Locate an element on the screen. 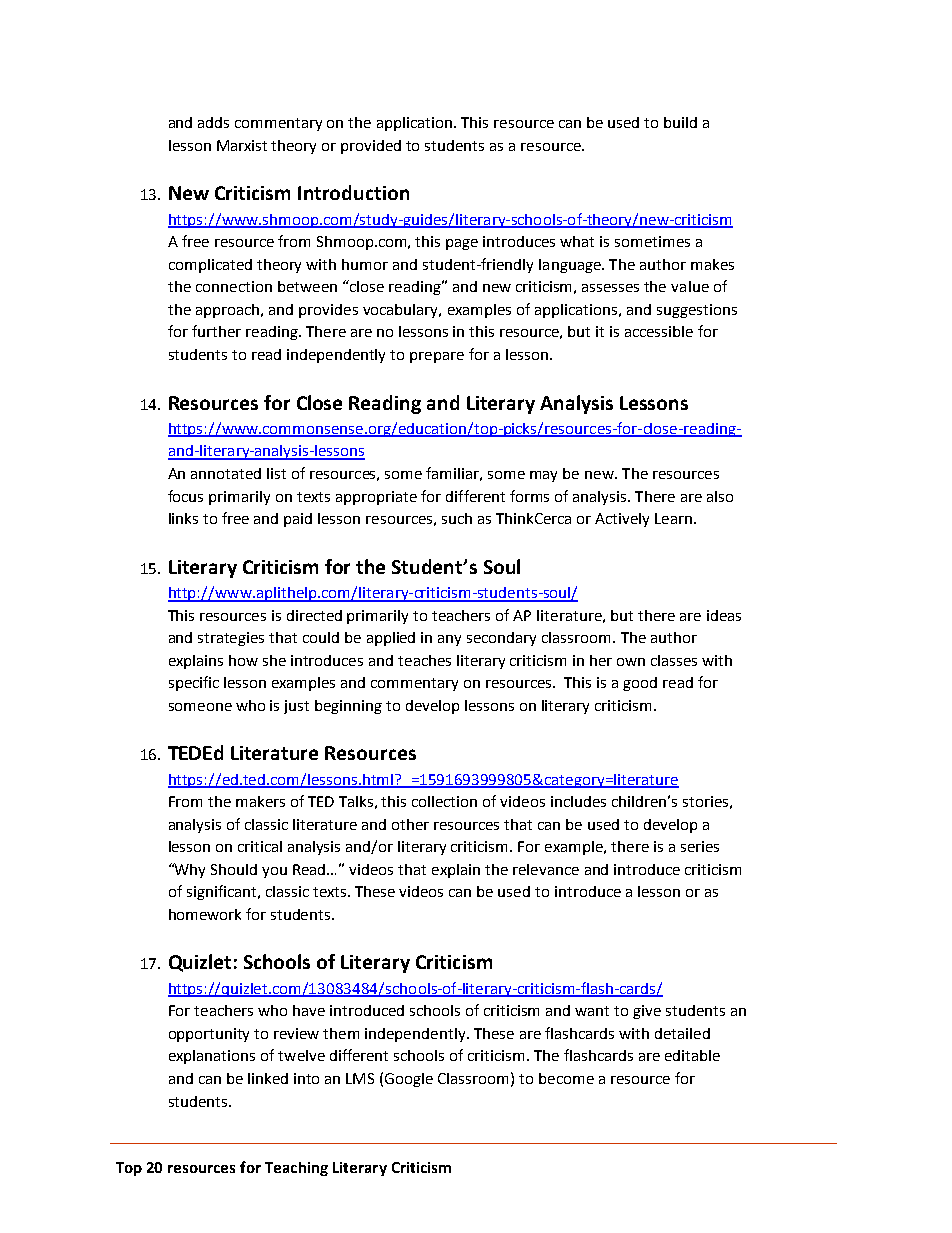 Image resolution: width=952 pixels, height=1233 pixels. such is located at coordinates (457, 518).
